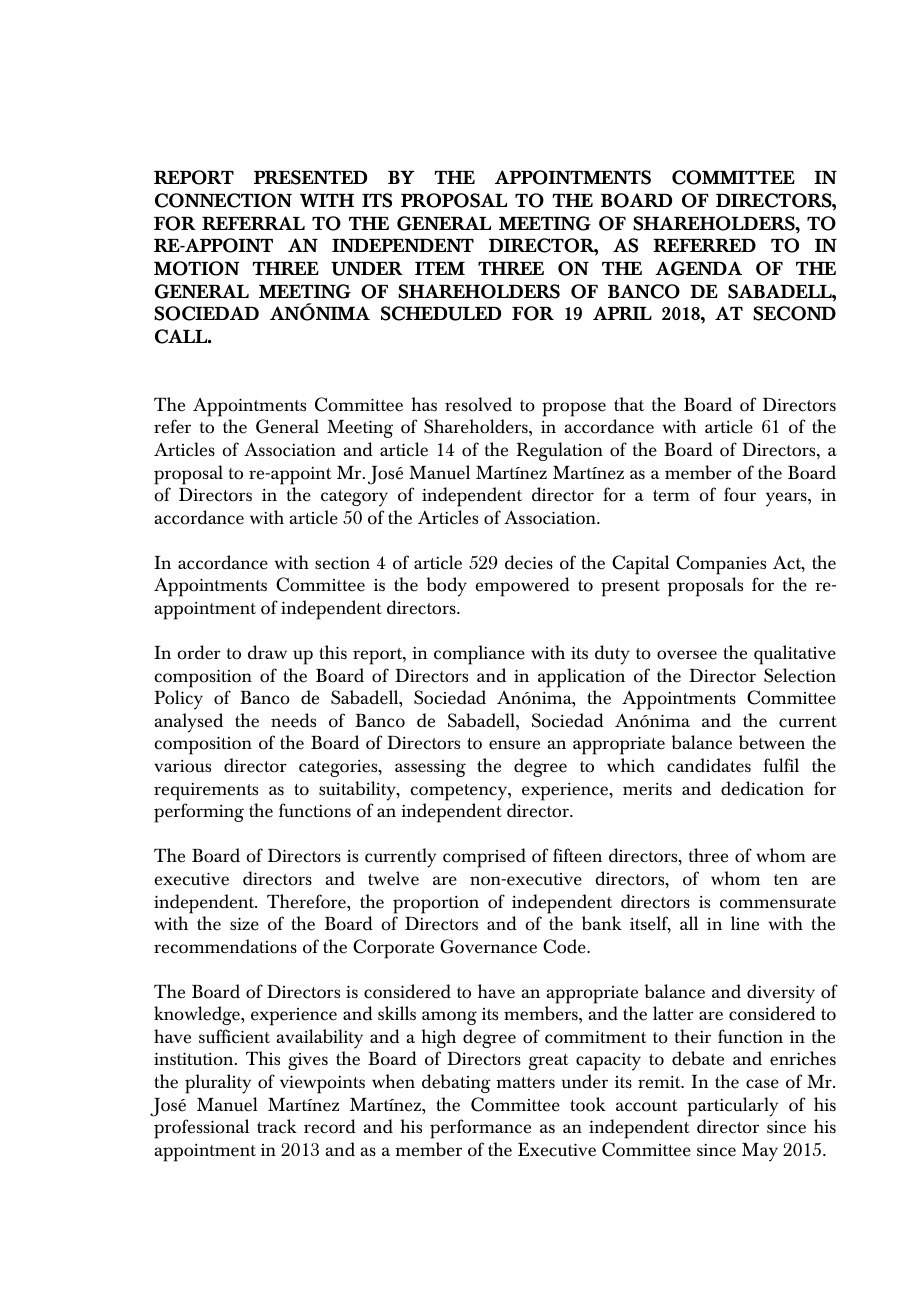 The width and height of the document is (924, 1308). I want to click on empowered, so click(523, 587).
